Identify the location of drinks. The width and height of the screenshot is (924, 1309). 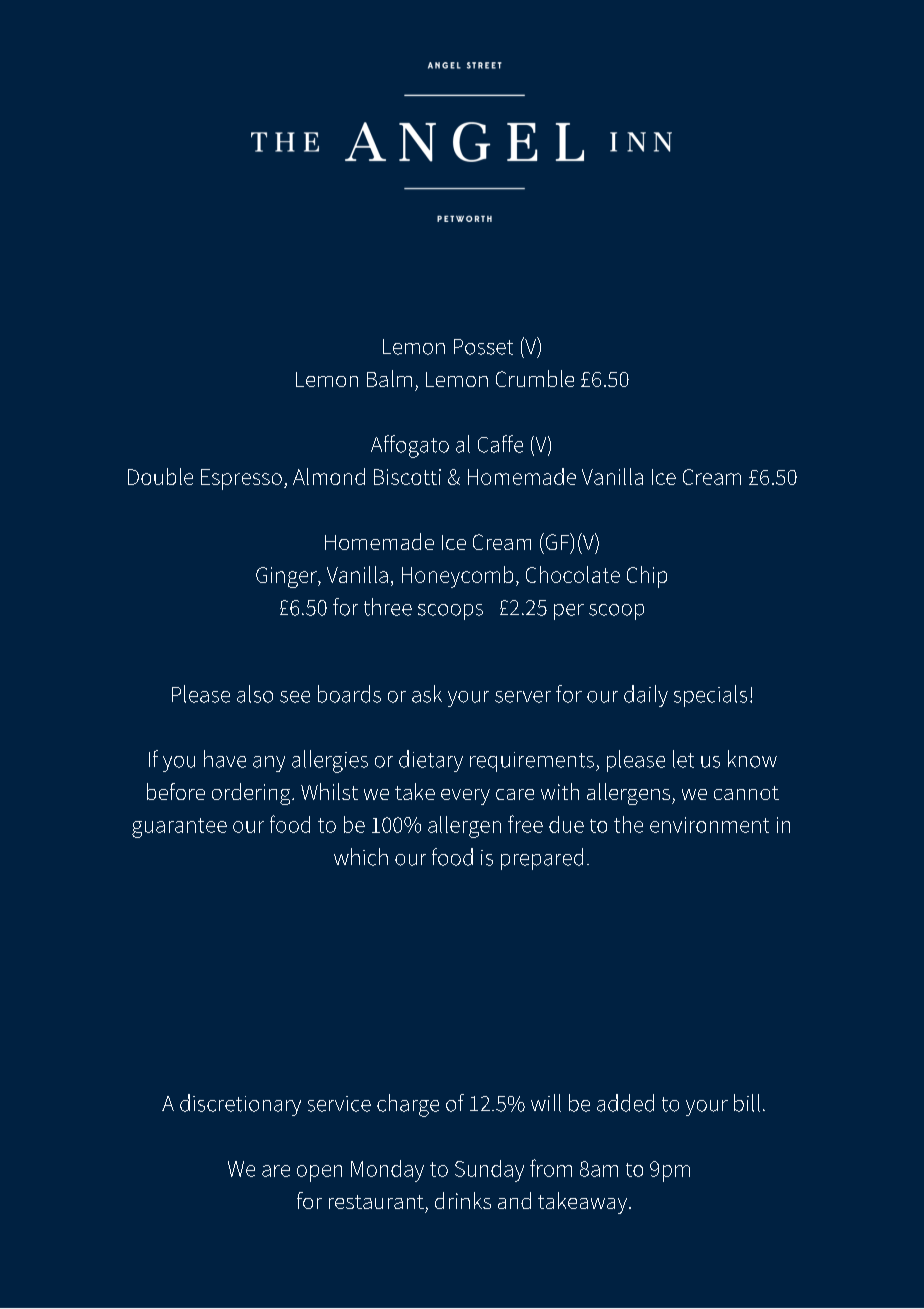
(463, 1200).
